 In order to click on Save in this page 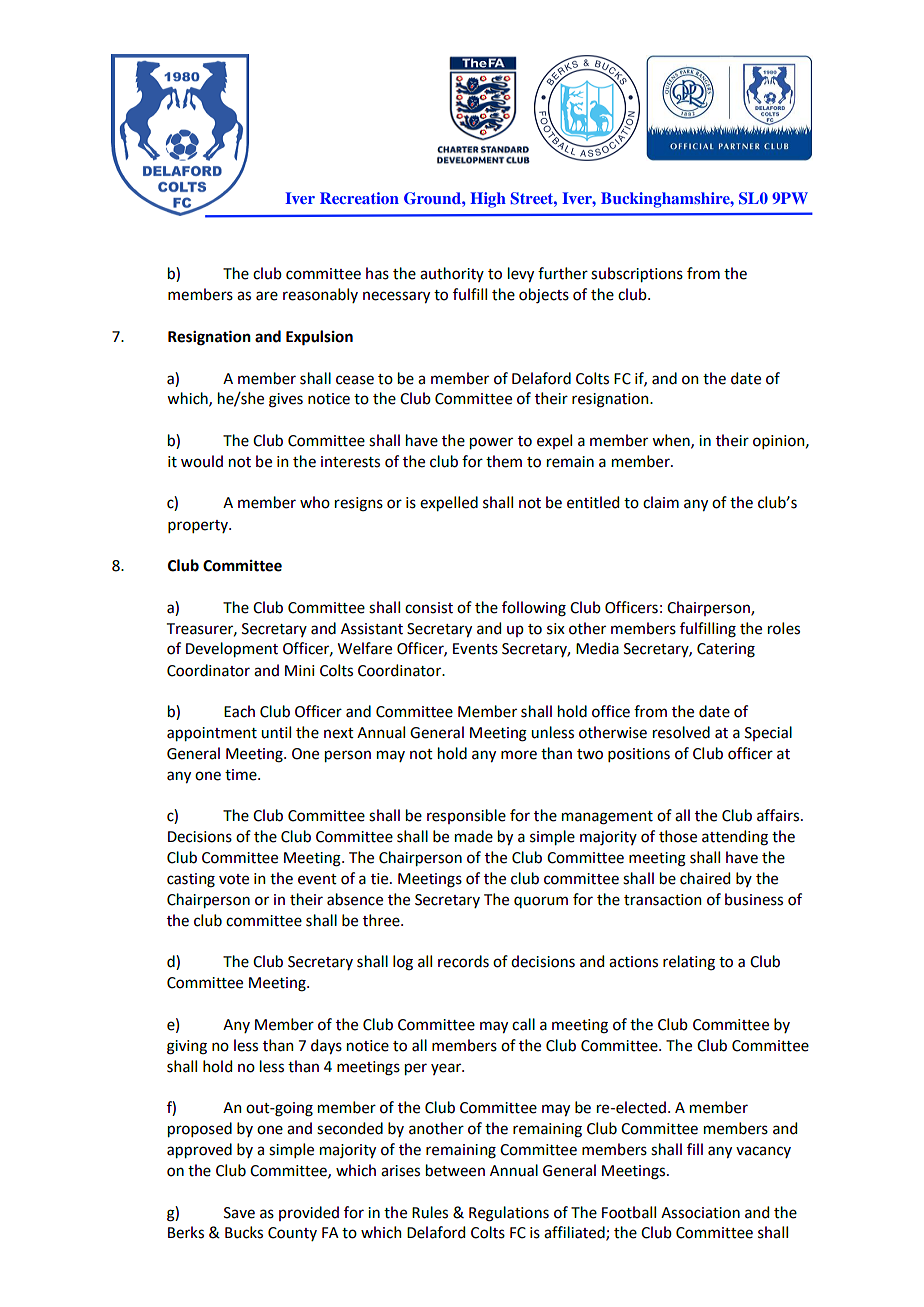, I will do `click(239, 1213)`.
